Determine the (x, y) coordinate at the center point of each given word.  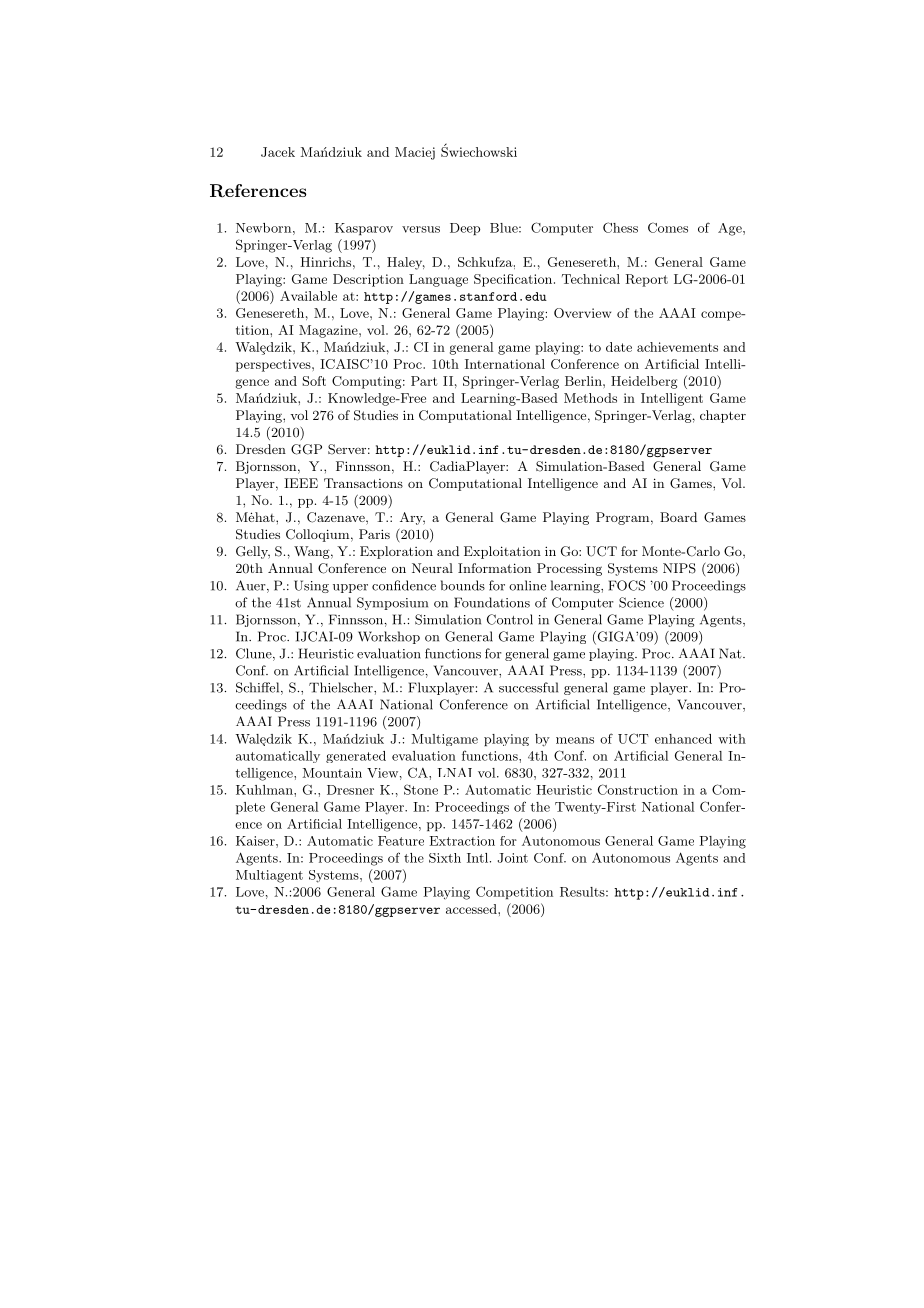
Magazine (329, 331)
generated (356, 757)
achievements (677, 347)
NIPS (679, 568)
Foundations (492, 602)
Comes (668, 227)
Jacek (278, 152)
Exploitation (502, 552)
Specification (513, 280)
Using (311, 586)
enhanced (683, 739)
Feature (401, 841)
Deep (465, 229)
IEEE (301, 483)
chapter (723, 416)
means (575, 740)
